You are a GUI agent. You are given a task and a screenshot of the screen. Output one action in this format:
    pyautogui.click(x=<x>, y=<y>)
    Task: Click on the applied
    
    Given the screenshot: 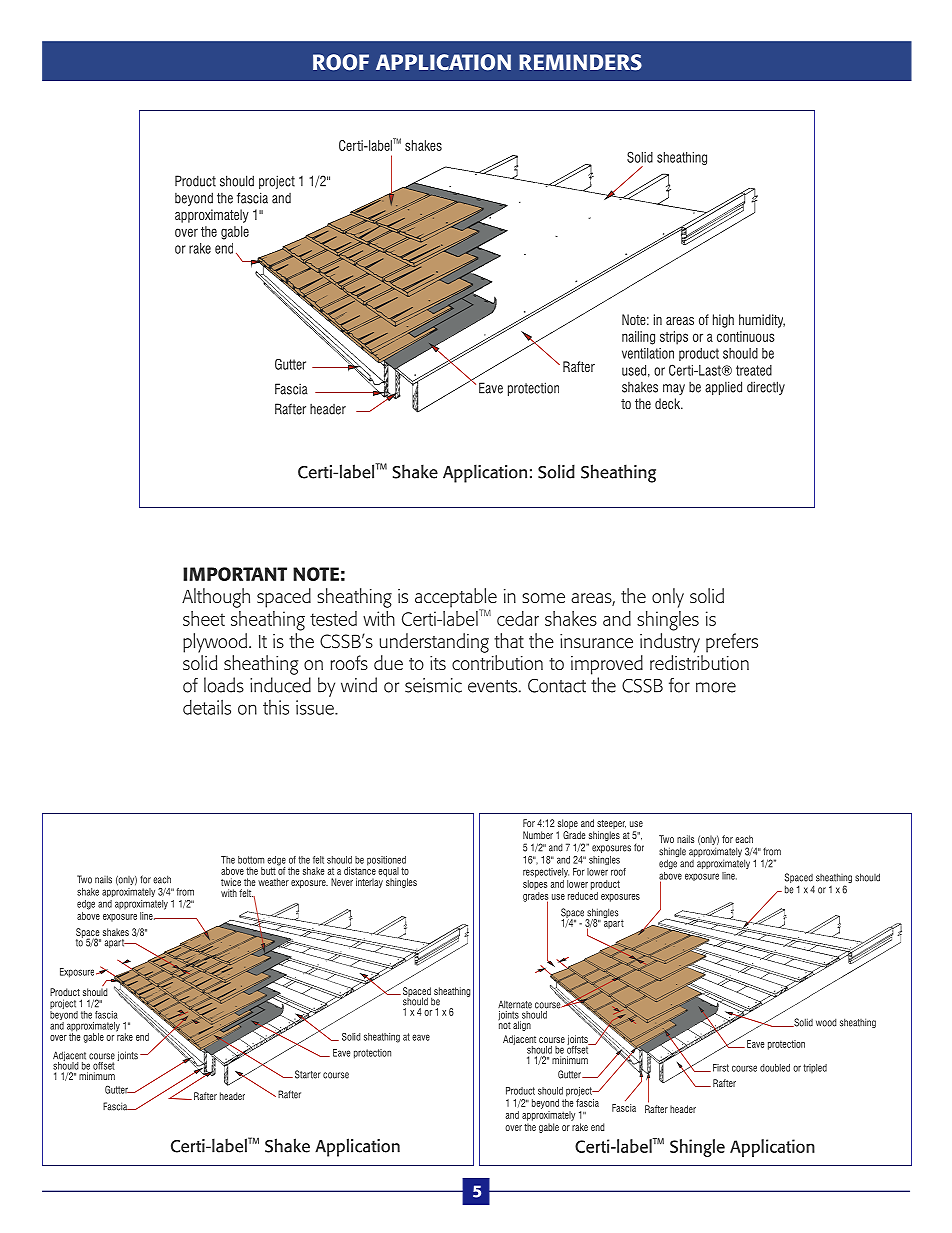 What is the action you would take?
    pyautogui.click(x=723, y=388)
